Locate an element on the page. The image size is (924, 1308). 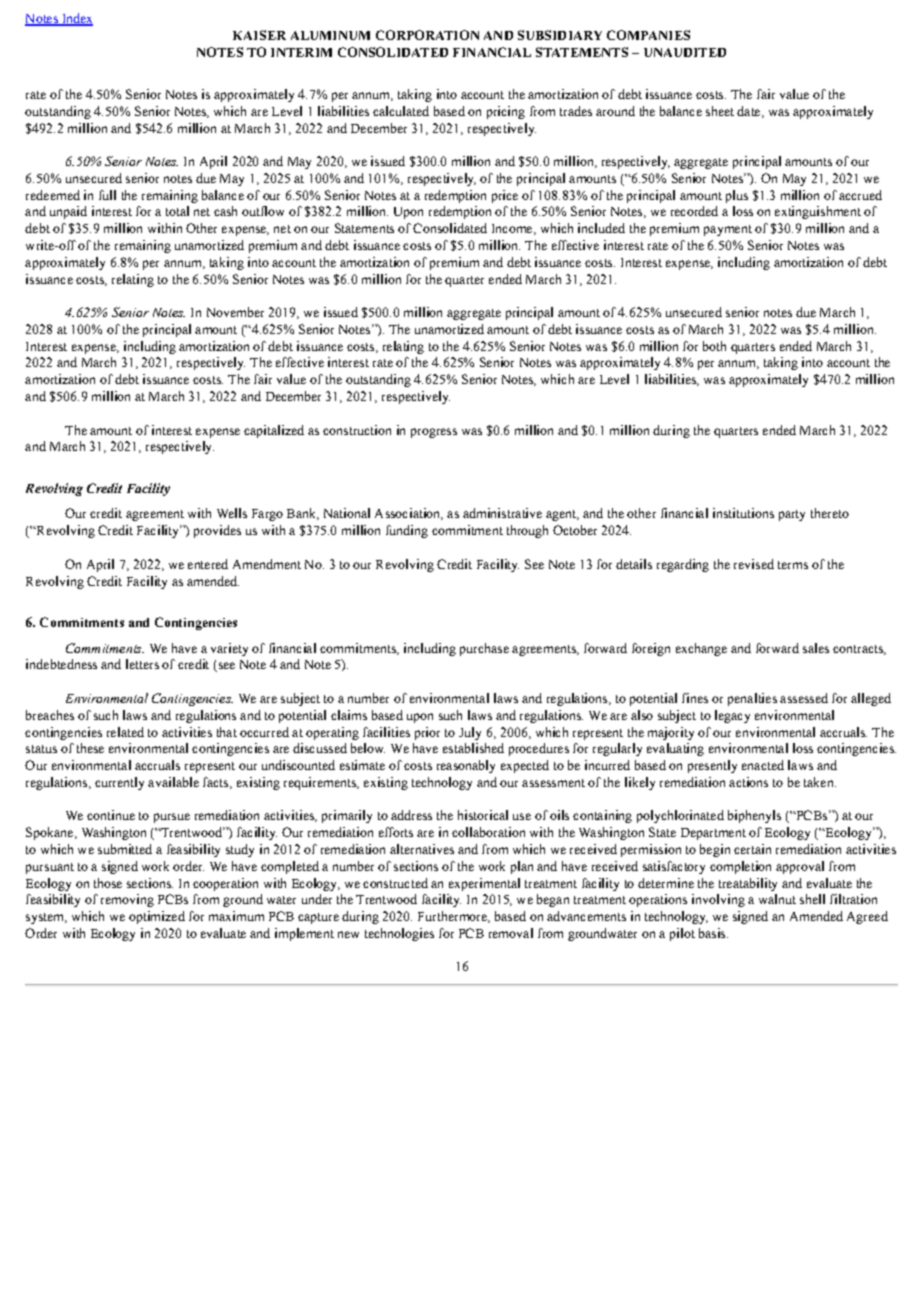
Wells is located at coordinates (232, 513).
